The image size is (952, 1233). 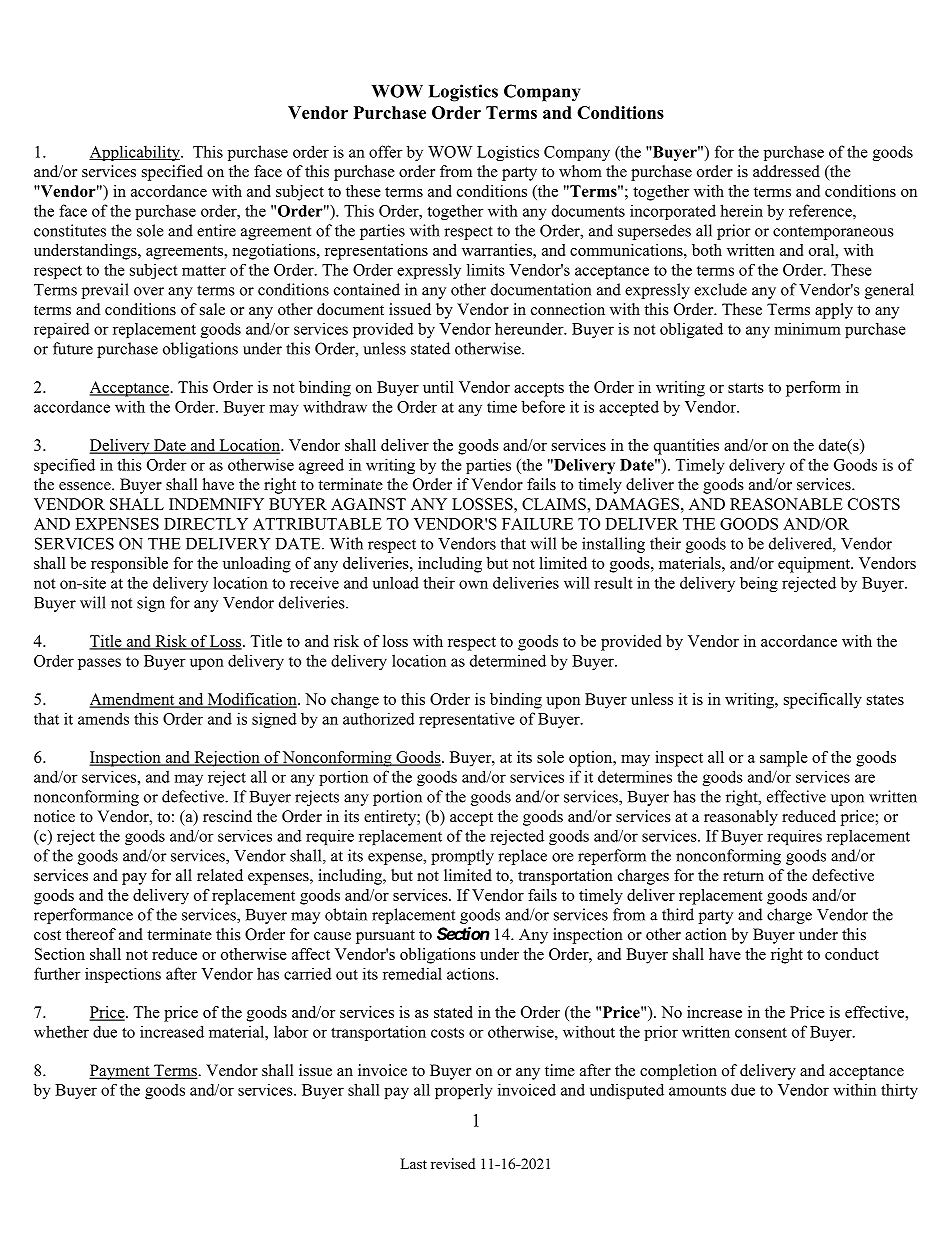 What do you see at coordinates (135, 153) in the screenshot?
I see `Applicability` at bounding box center [135, 153].
